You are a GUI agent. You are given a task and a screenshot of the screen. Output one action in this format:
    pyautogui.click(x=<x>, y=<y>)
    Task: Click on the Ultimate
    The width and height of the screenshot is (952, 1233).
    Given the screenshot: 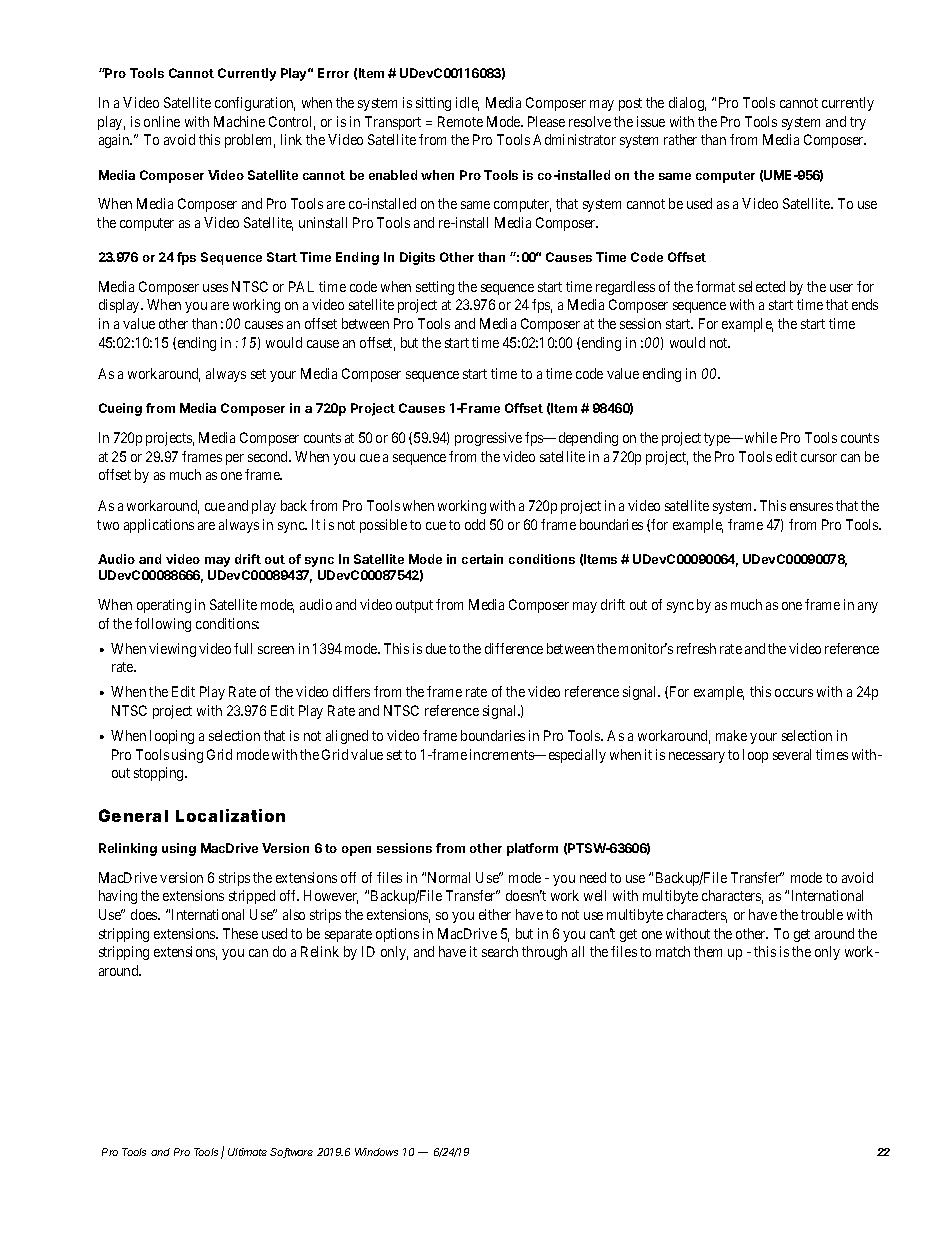 What is the action you would take?
    pyautogui.click(x=247, y=1152)
